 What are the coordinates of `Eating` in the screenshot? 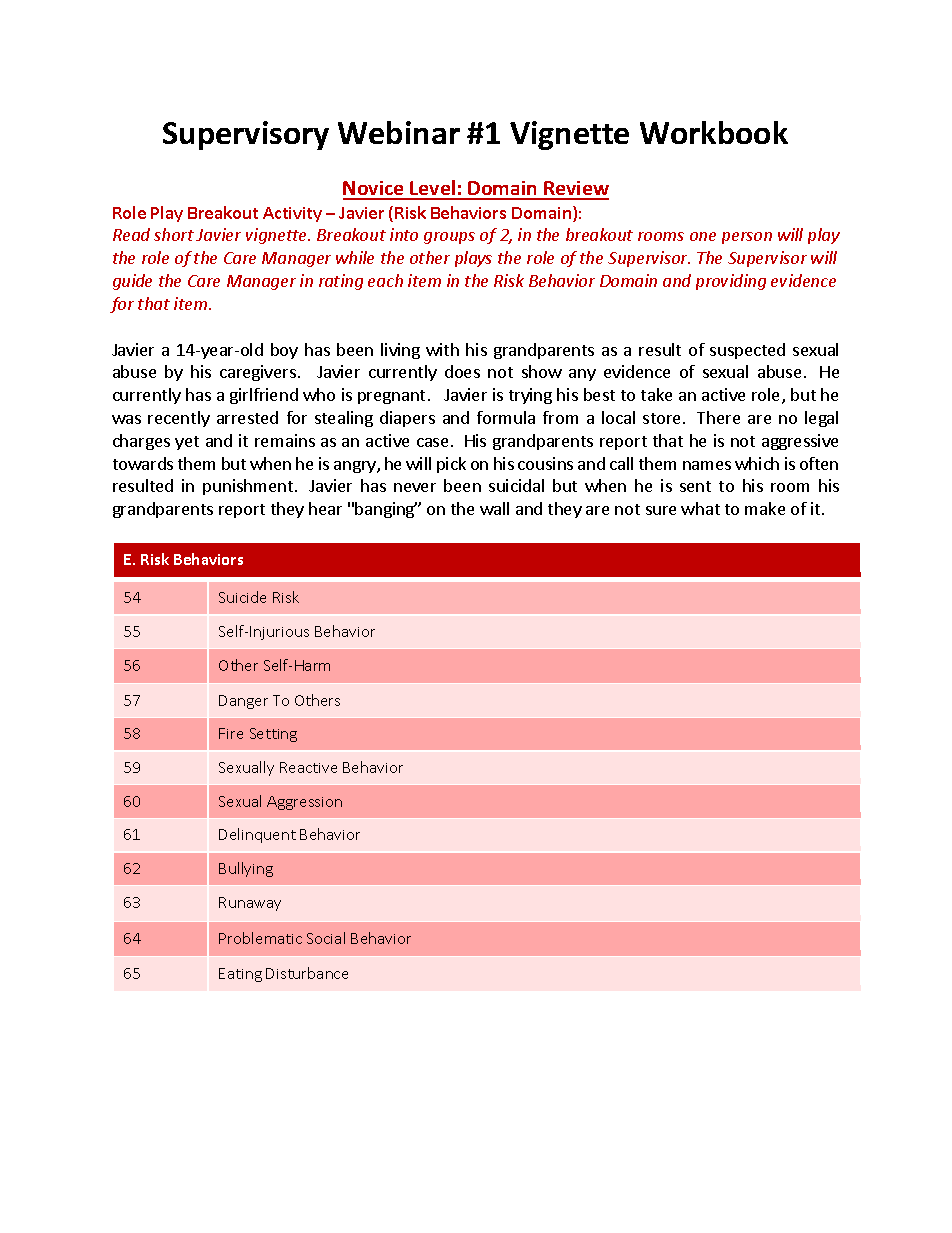 It's located at (240, 975).
